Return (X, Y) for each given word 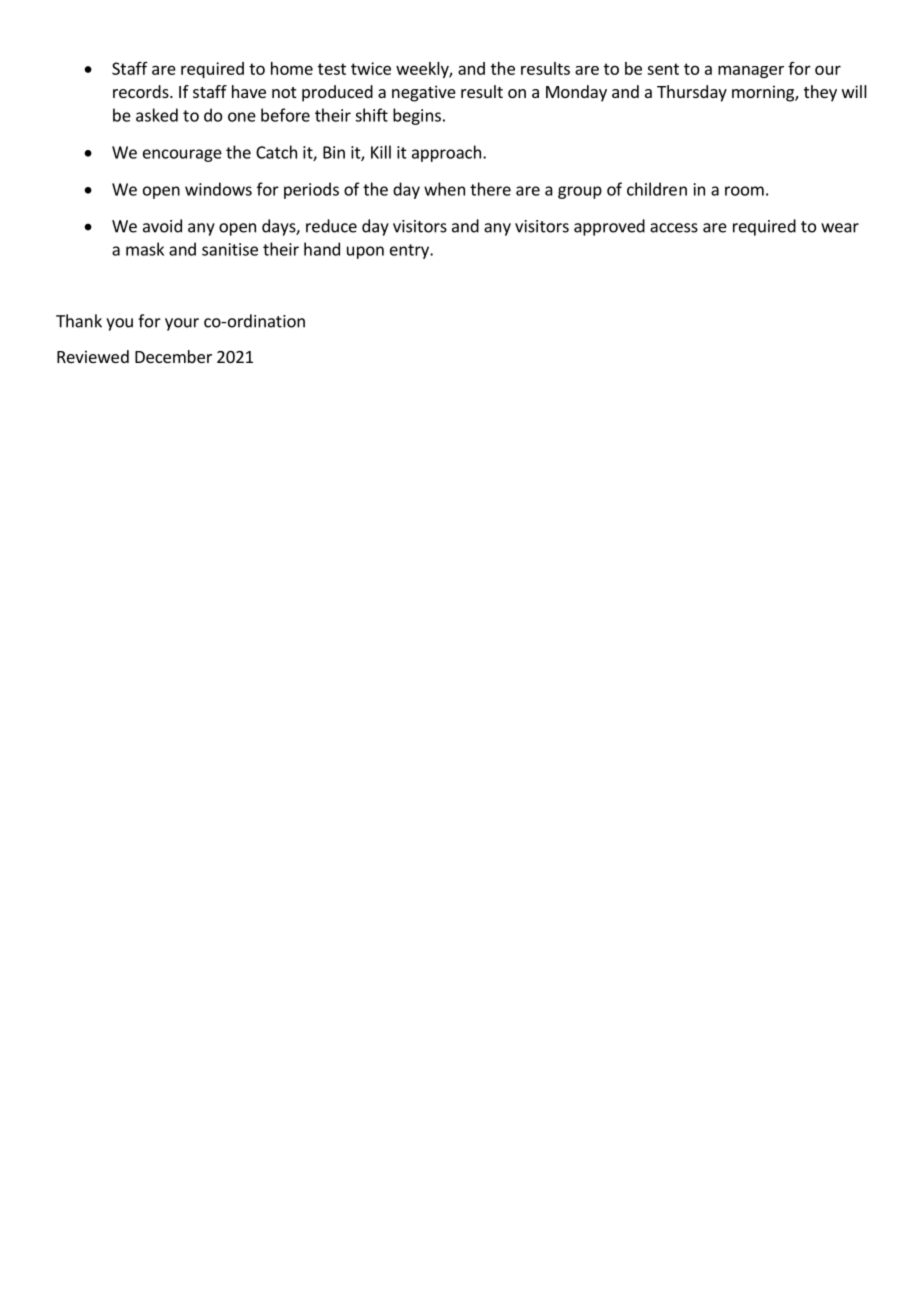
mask (145, 249)
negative (424, 93)
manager (751, 71)
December (173, 356)
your (182, 324)
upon (365, 252)
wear (840, 228)
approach (446, 153)
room (744, 191)
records (142, 91)
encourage (182, 155)
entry (410, 251)
